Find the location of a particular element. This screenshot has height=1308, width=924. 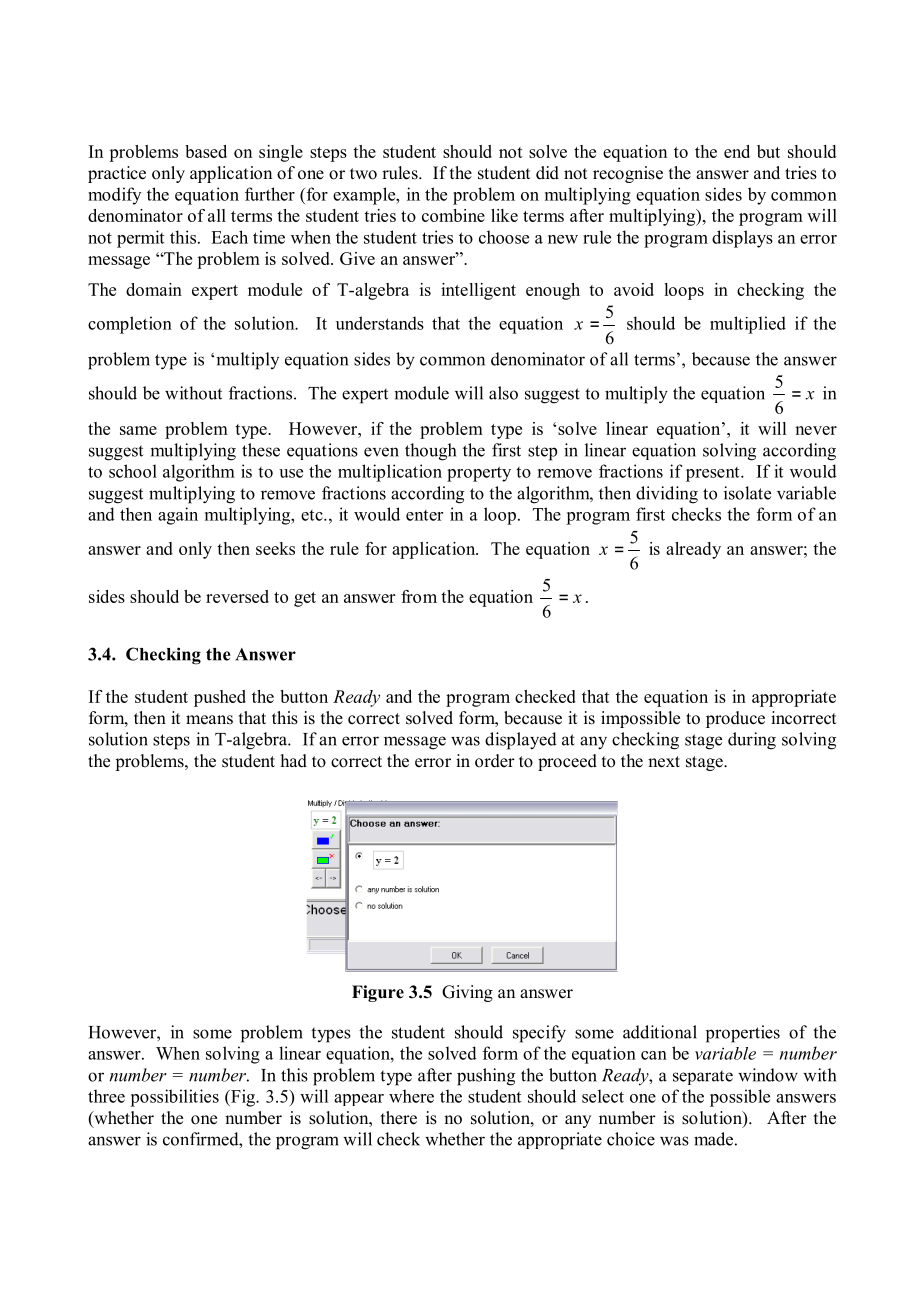

based is located at coordinates (206, 151).
